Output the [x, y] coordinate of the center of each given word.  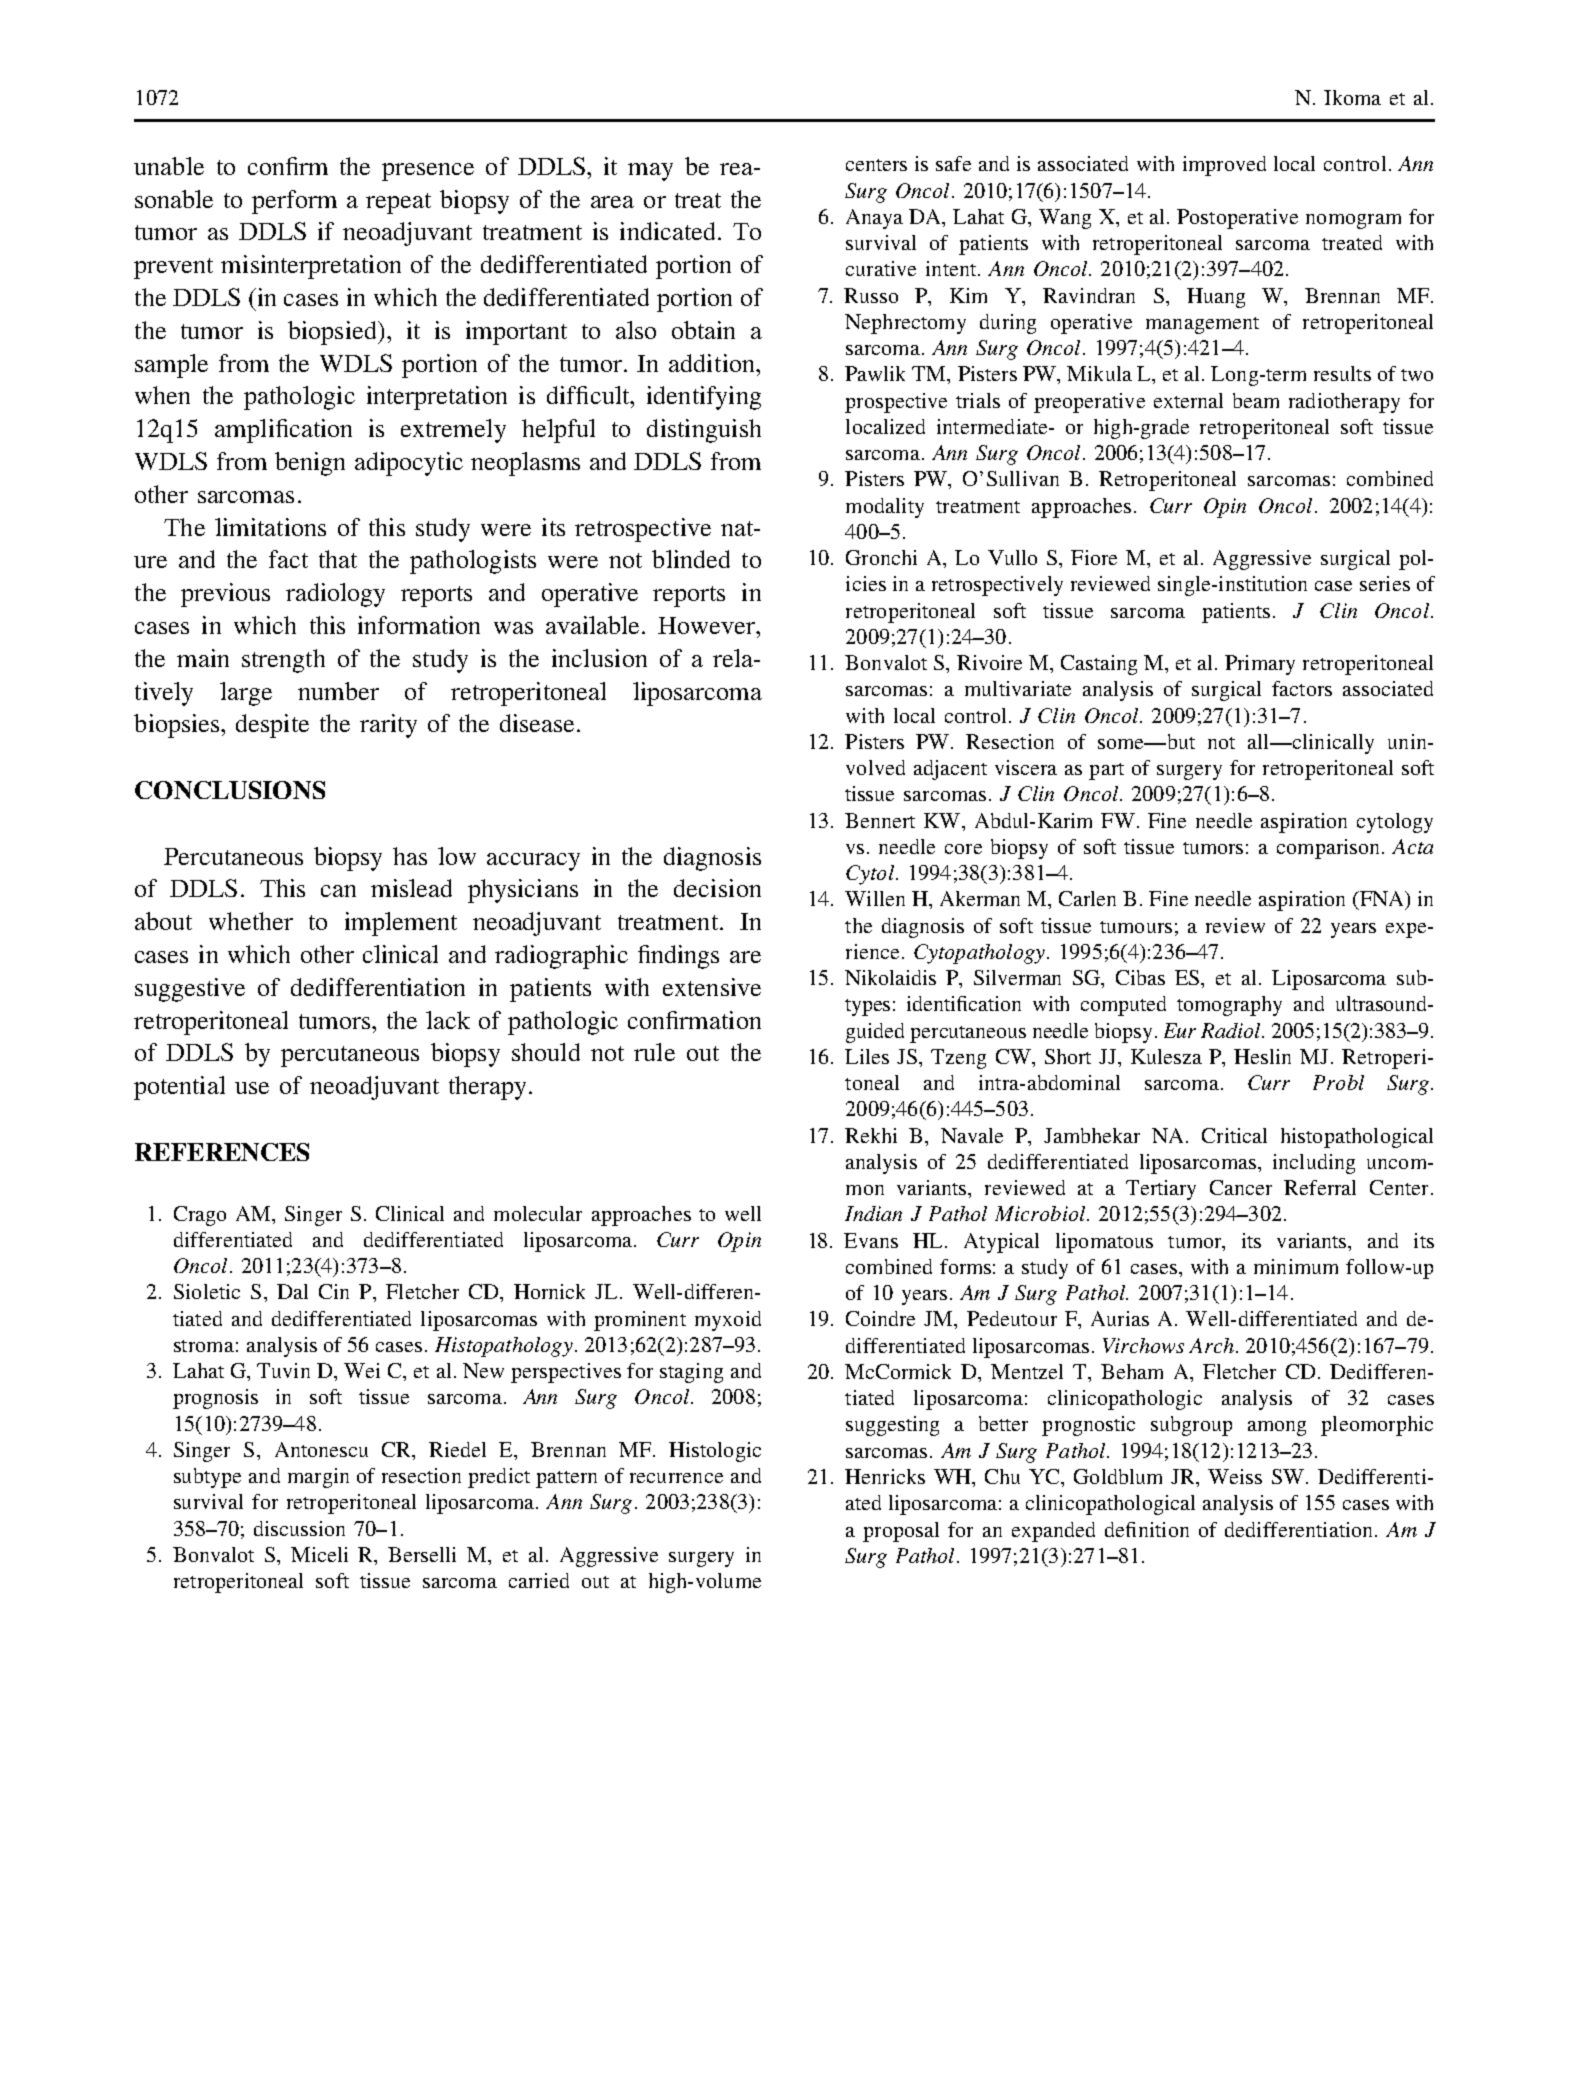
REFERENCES [222, 1152]
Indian [873, 1213]
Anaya [874, 219]
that [338, 559]
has [410, 856]
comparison [1328, 849]
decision [717, 888]
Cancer [1241, 1187]
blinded [691, 559]
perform [294, 202]
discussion [299, 1528]
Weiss [1235, 1476]
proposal [901, 1532]
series [1385, 583]
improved [1224, 166]
